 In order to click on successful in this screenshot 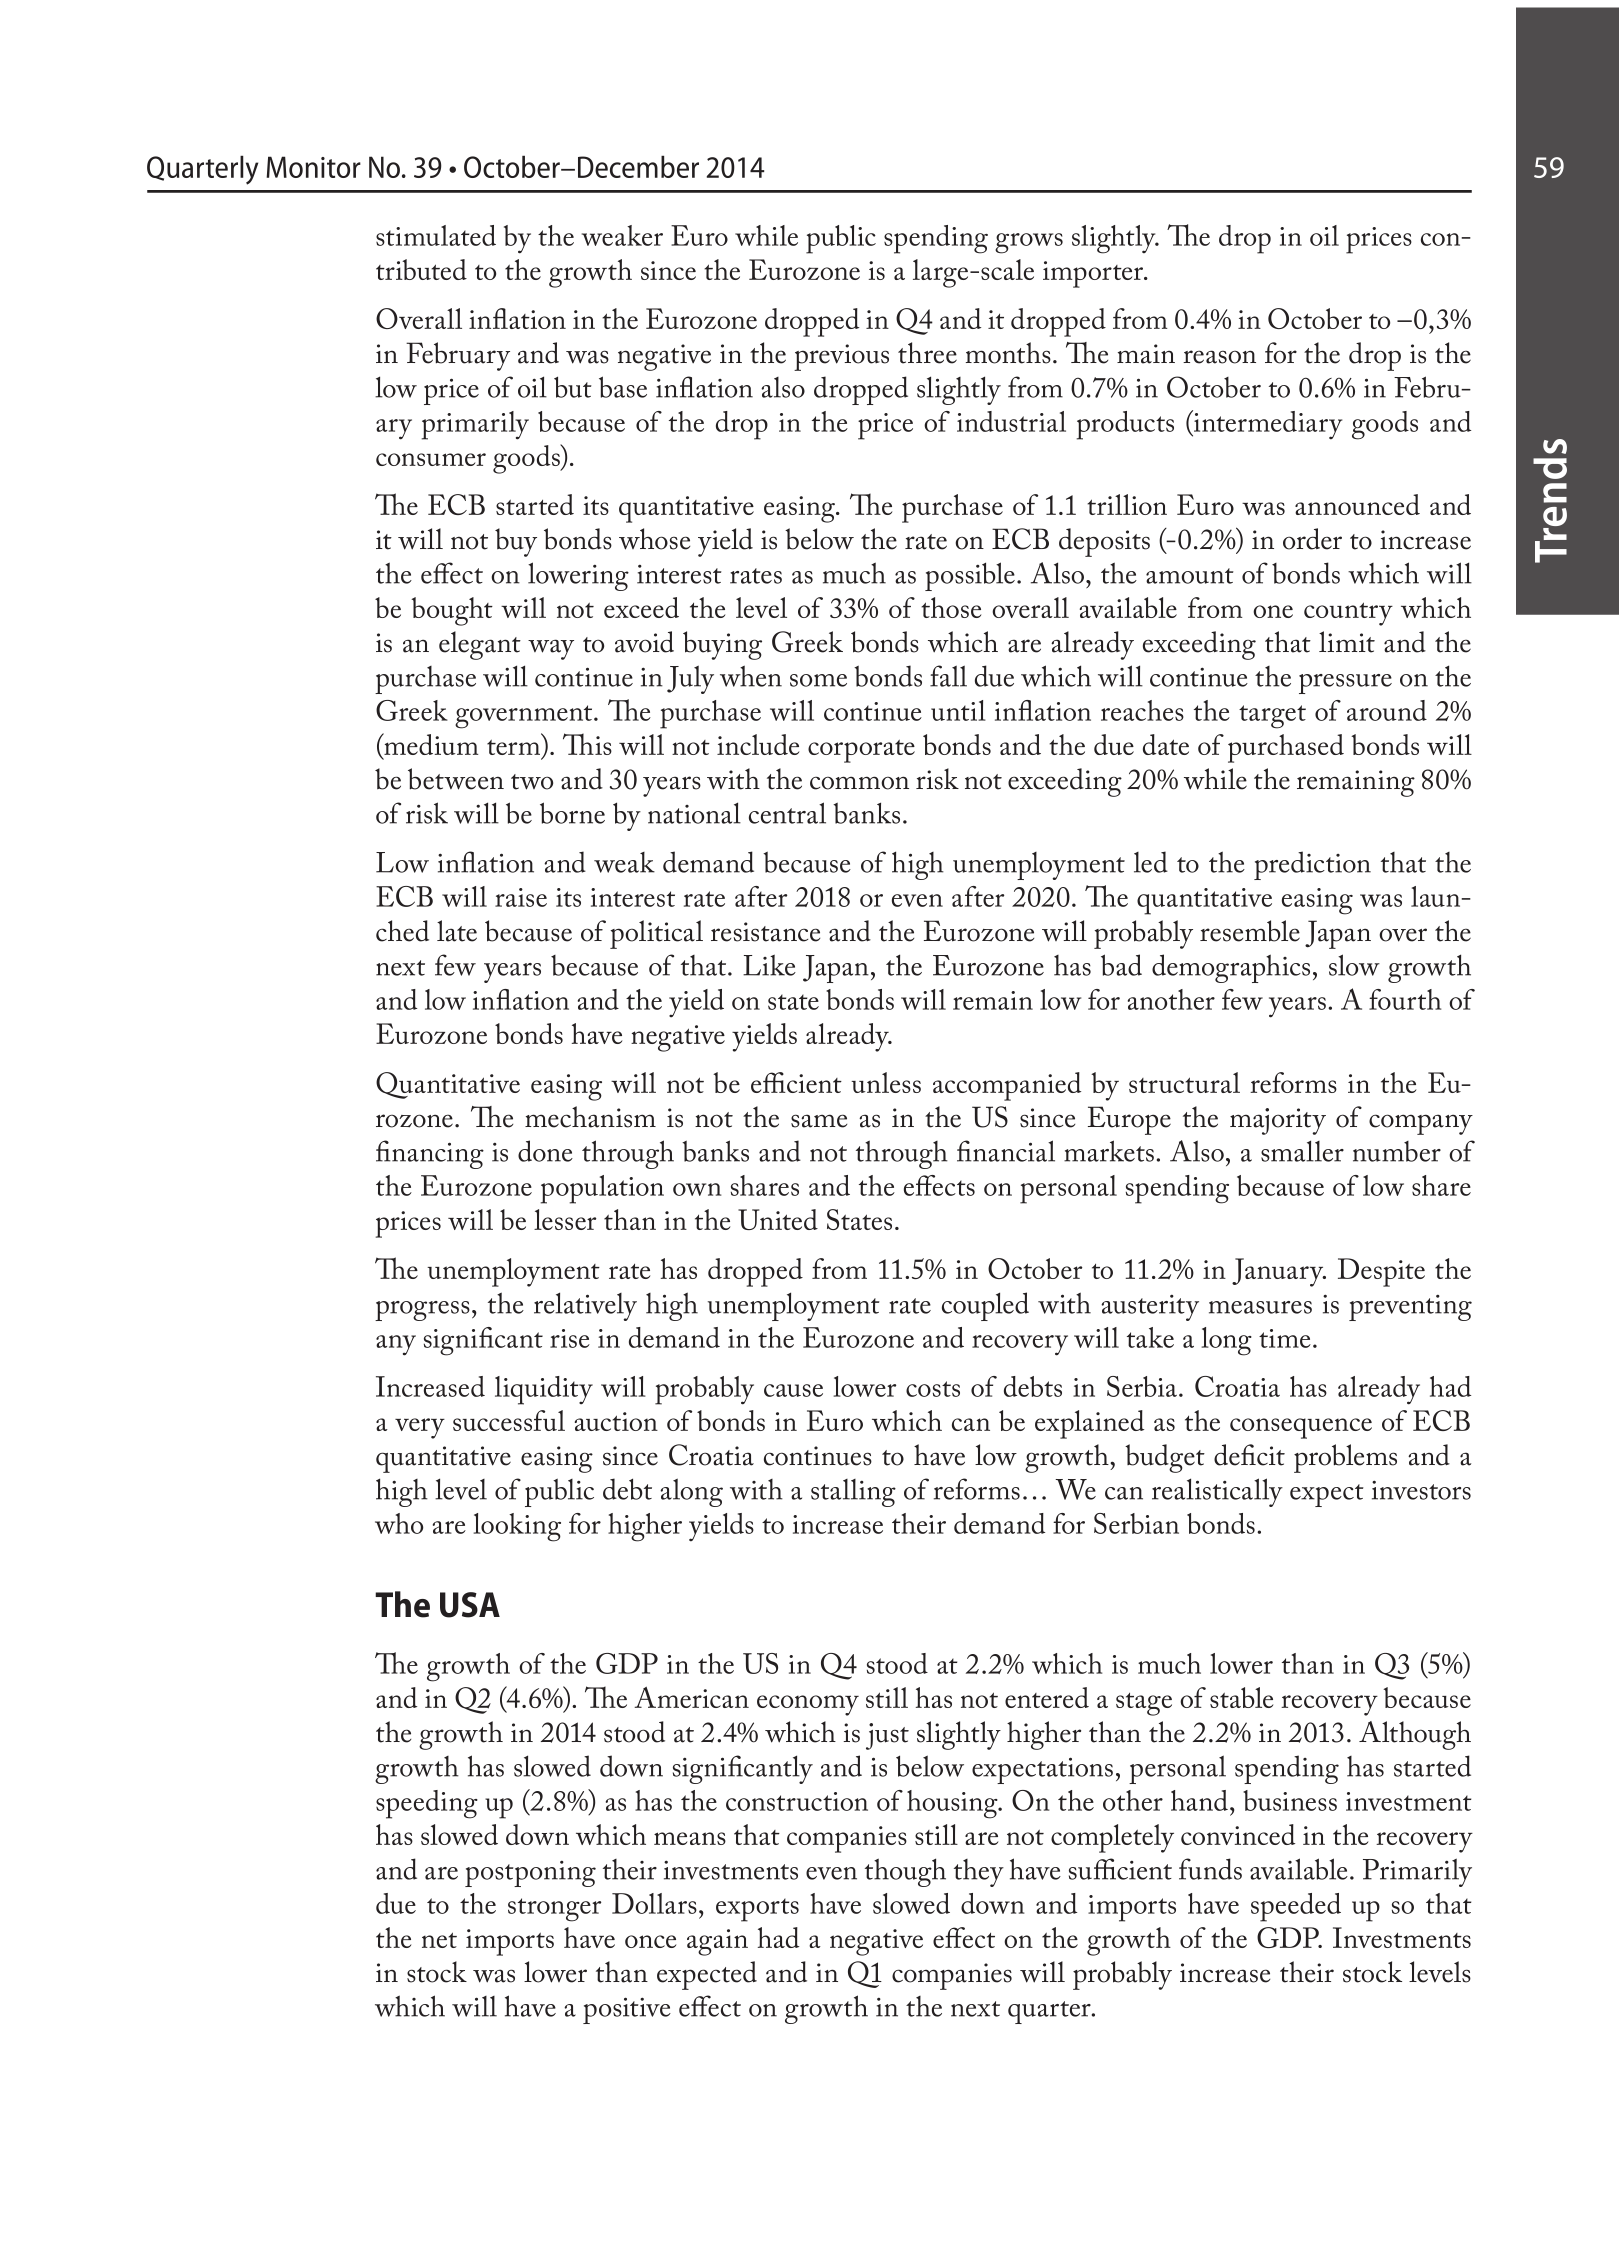, I will do `click(509, 1420)`.
